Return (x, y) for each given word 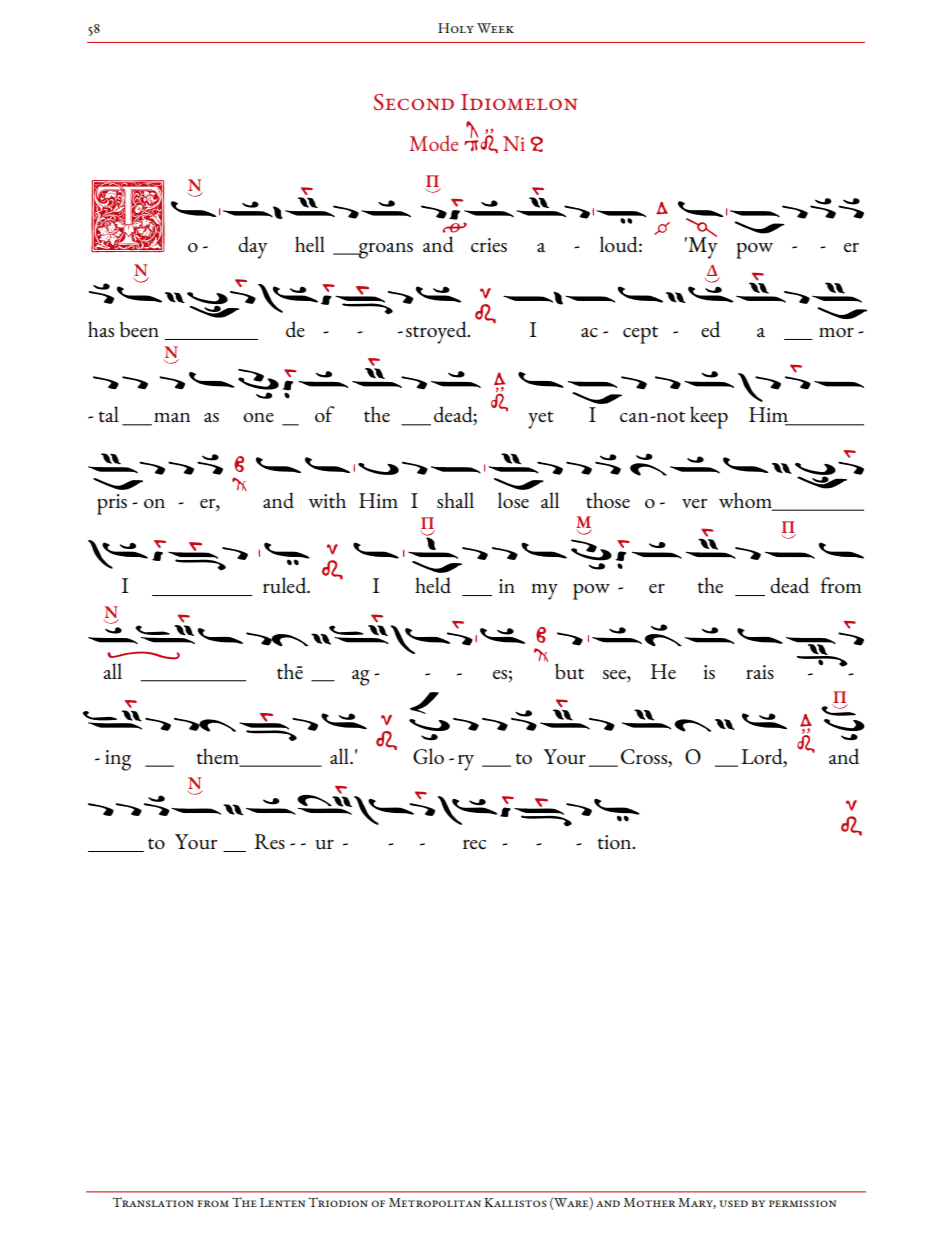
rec (474, 844)
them (219, 757)
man (172, 417)
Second (414, 102)
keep (709, 417)
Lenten (282, 1202)
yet (541, 420)
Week (495, 28)
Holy (456, 28)
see (615, 674)
